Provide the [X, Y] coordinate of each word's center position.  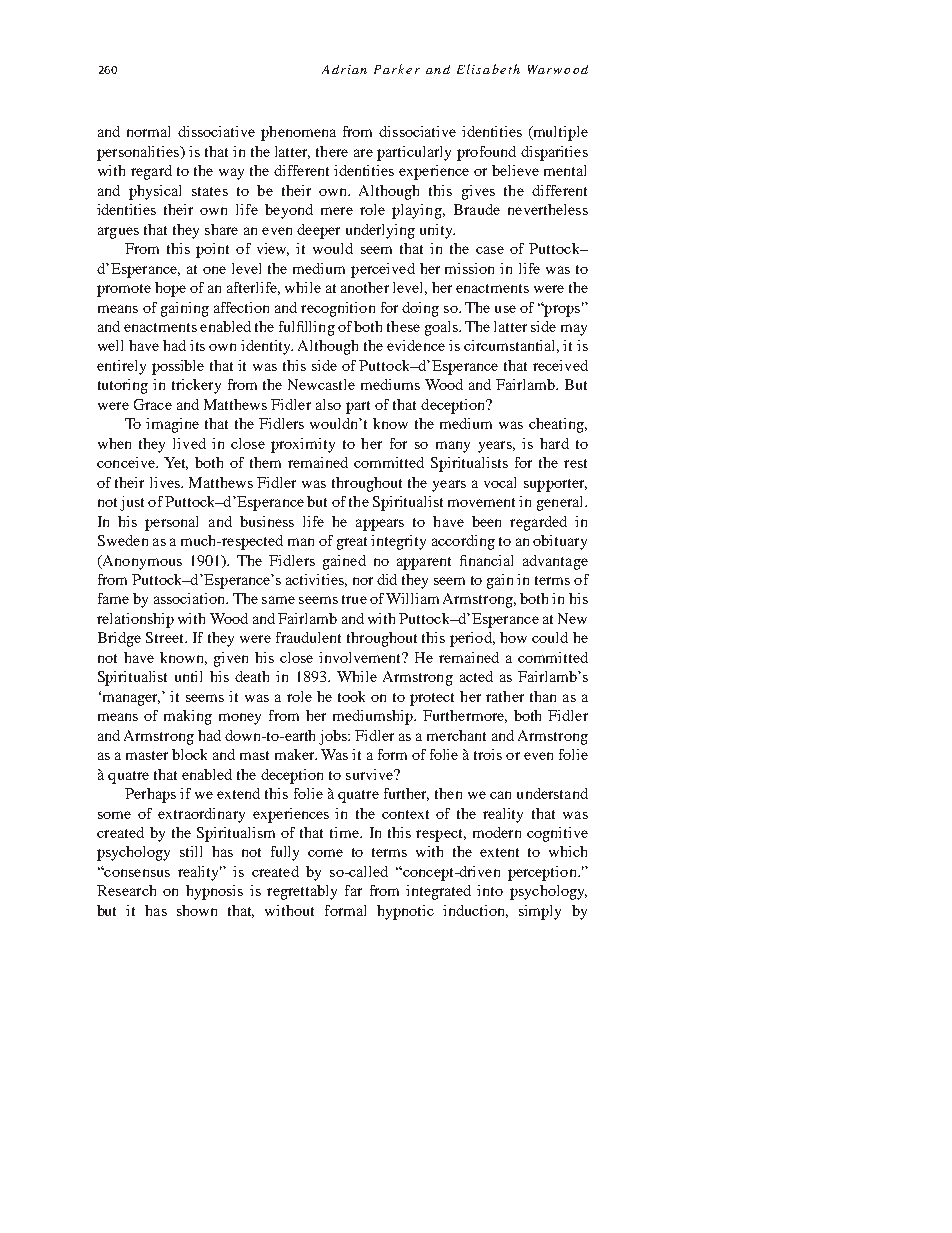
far [353, 890]
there [332, 151]
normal [148, 131]
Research [126, 890]
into [490, 890]
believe [515, 170]
